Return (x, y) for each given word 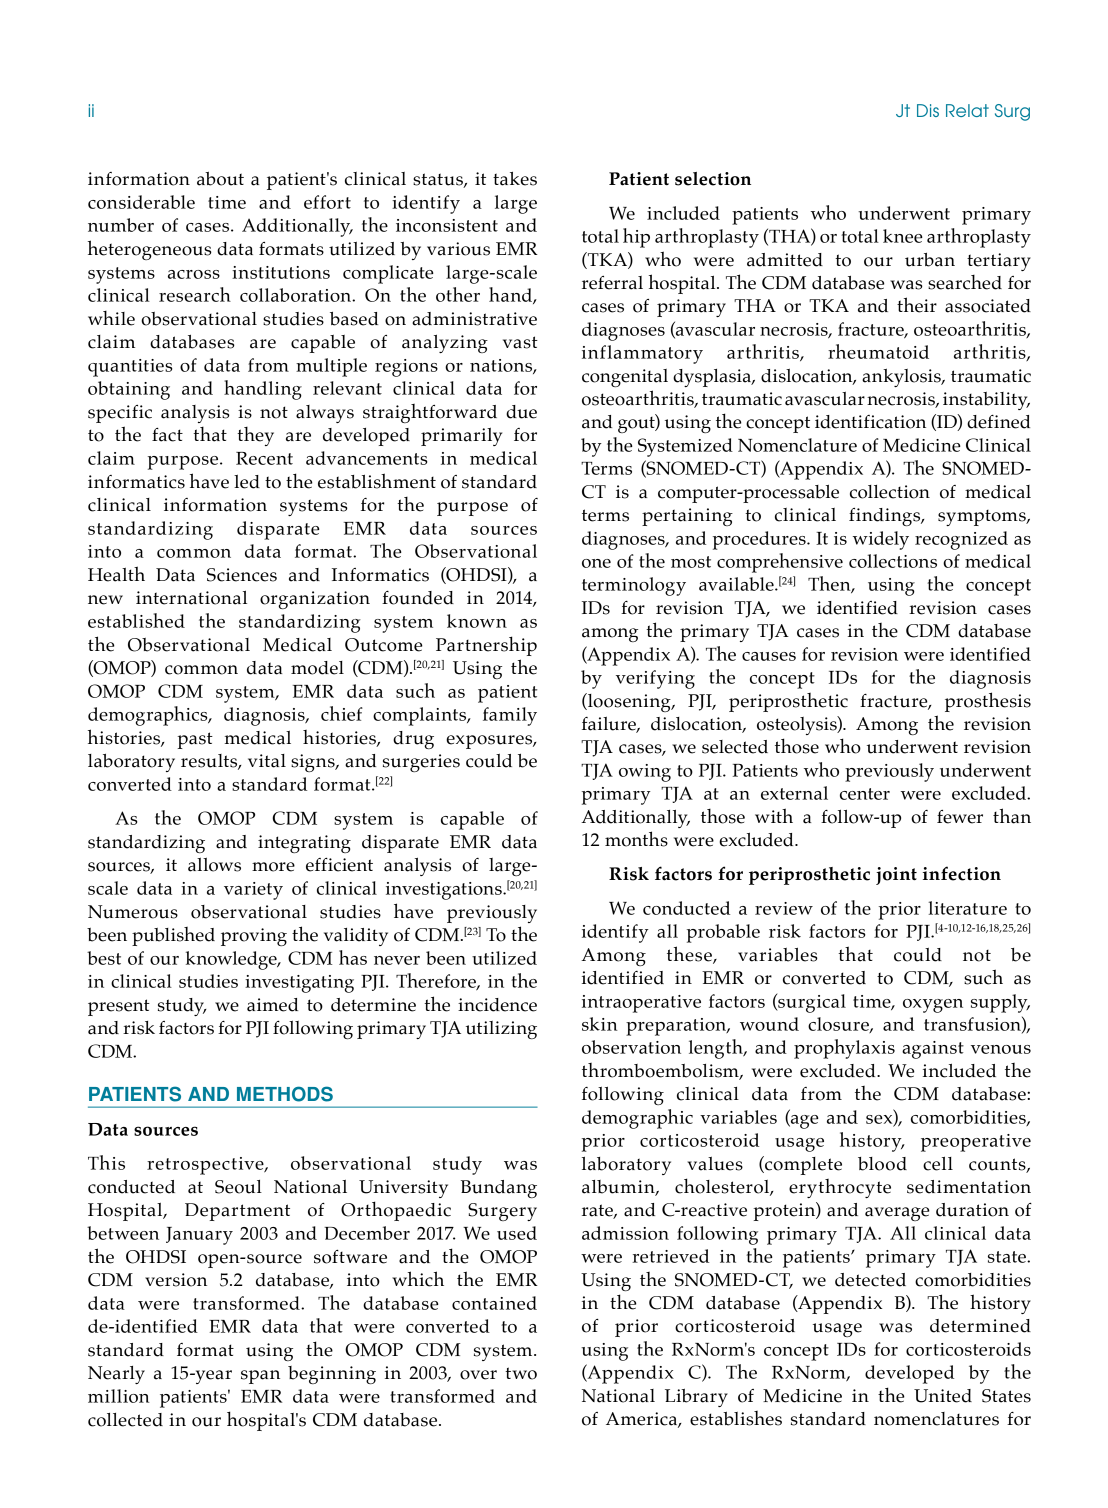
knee (903, 236)
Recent (264, 458)
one (596, 563)
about (220, 179)
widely (881, 540)
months (636, 839)
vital (267, 761)
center (865, 794)
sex (880, 1120)
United (943, 1396)
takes (515, 179)
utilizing (501, 1030)
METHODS (285, 1094)
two (521, 1373)
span (260, 1377)
